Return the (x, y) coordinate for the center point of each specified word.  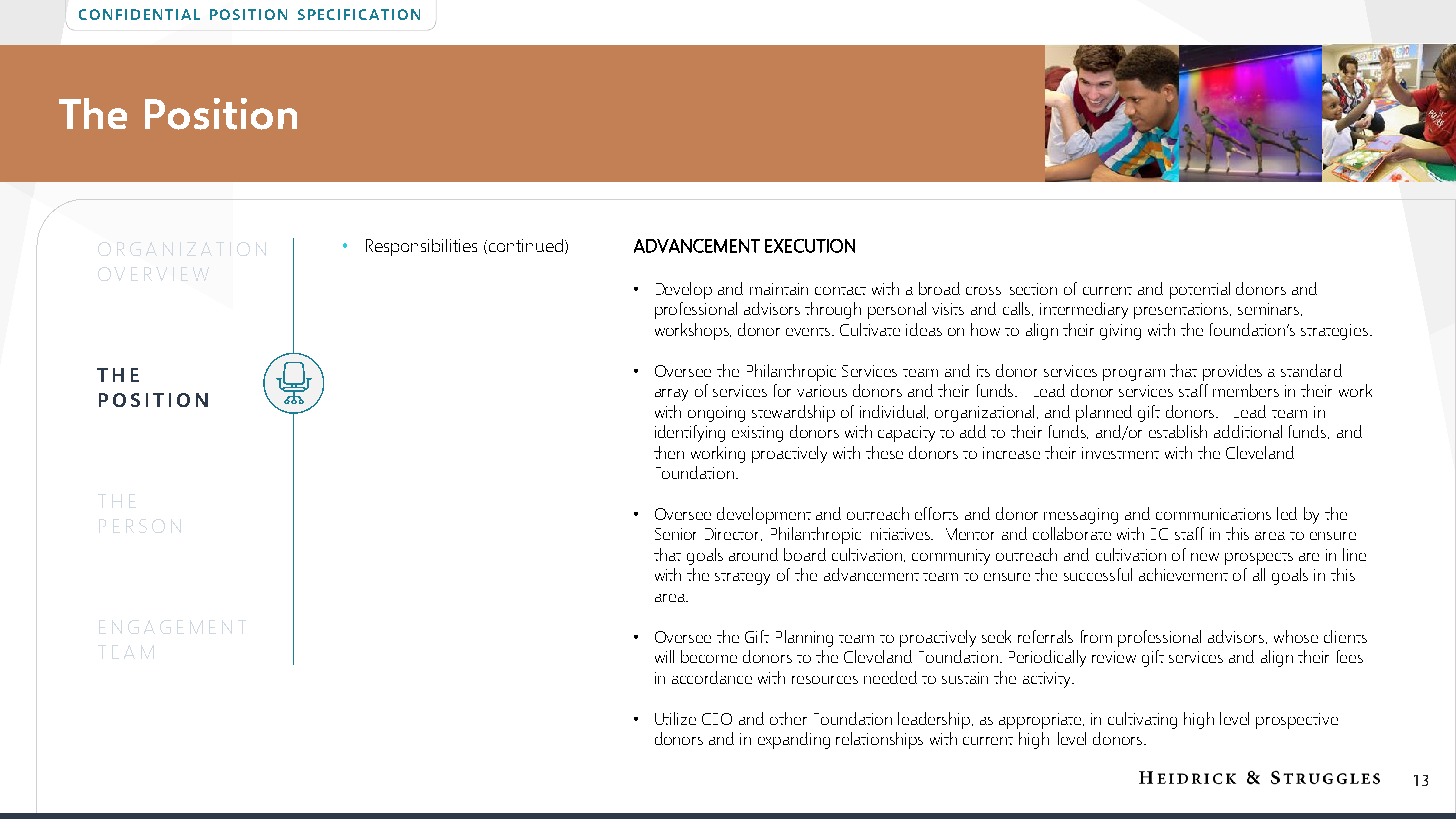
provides (1232, 372)
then (669, 452)
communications (1213, 514)
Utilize (675, 718)
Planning (804, 638)
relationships (879, 740)
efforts (936, 513)
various (822, 391)
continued (526, 246)
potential (1200, 290)
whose (1296, 636)
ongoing (716, 414)
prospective (1297, 721)
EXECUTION (810, 246)
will (664, 656)
